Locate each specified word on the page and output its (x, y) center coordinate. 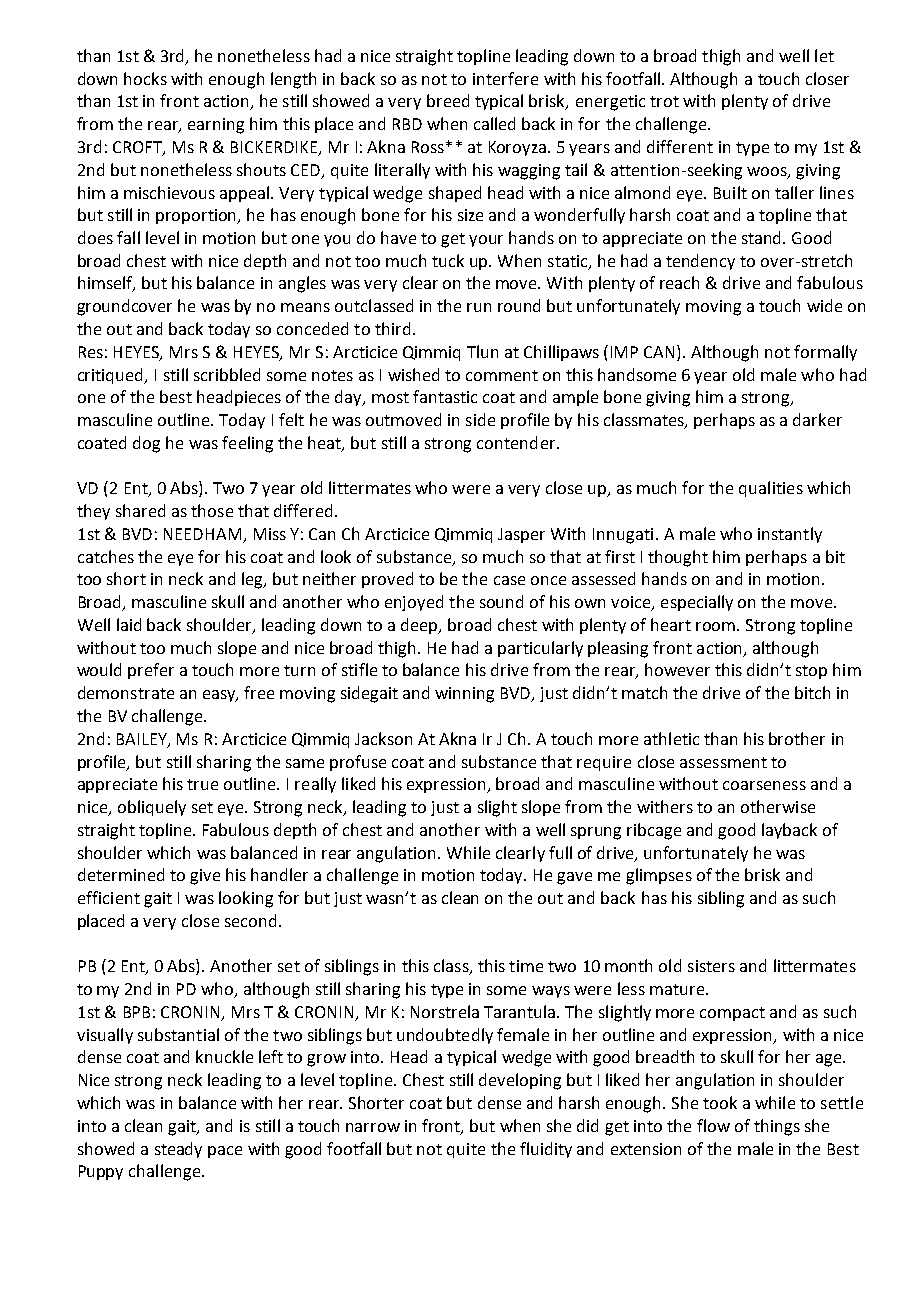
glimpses (659, 876)
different (680, 146)
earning (216, 126)
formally (825, 353)
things (777, 1127)
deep (421, 626)
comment (502, 375)
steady (178, 1150)
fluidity (546, 1150)
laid (129, 624)
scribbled (227, 374)
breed (448, 100)
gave (574, 878)
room (717, 626)
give (205, 877)
